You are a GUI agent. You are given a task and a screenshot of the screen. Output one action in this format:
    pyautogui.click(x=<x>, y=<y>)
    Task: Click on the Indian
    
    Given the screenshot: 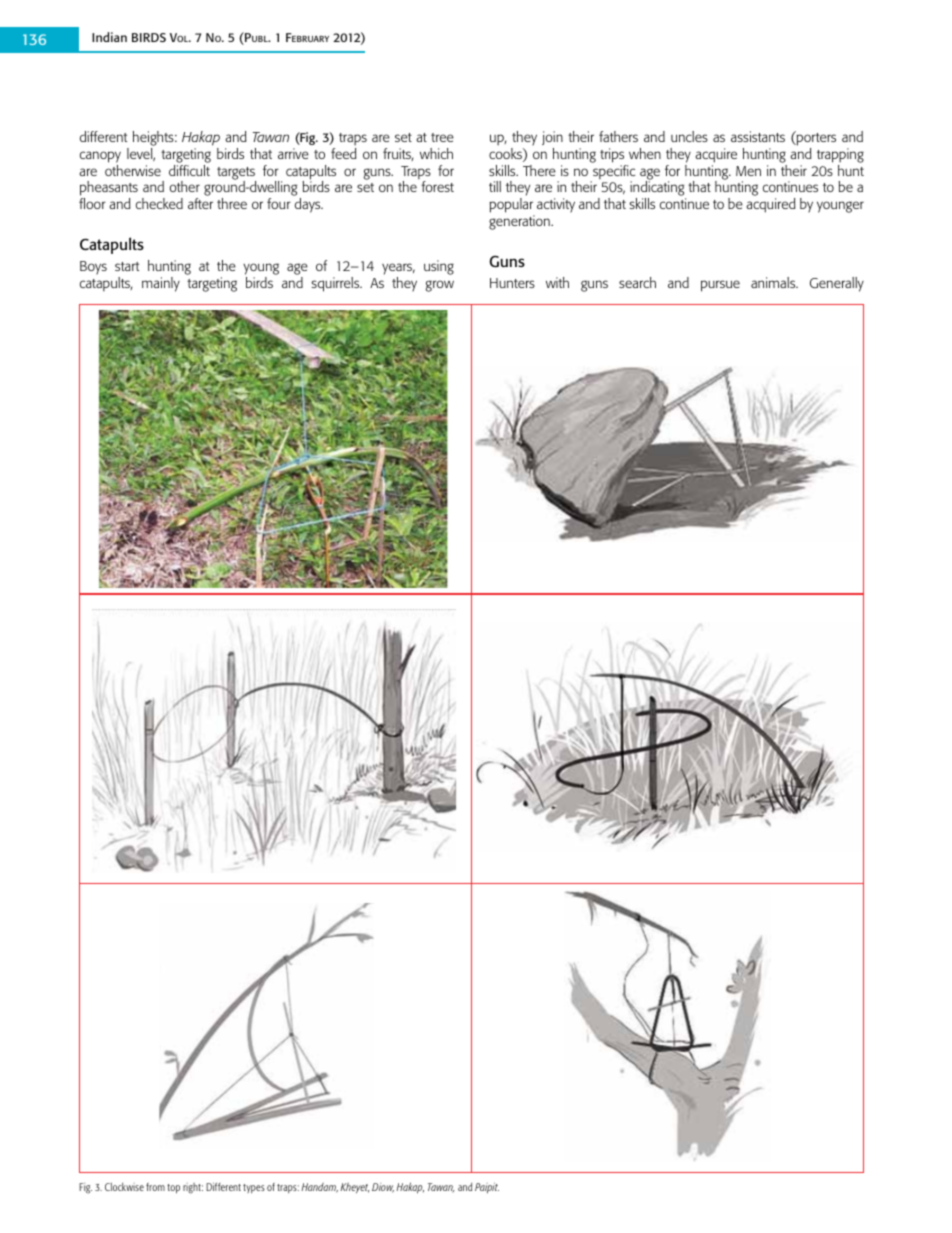 What is the action you would take?
    pyautogui.click(x=109, y=37)
